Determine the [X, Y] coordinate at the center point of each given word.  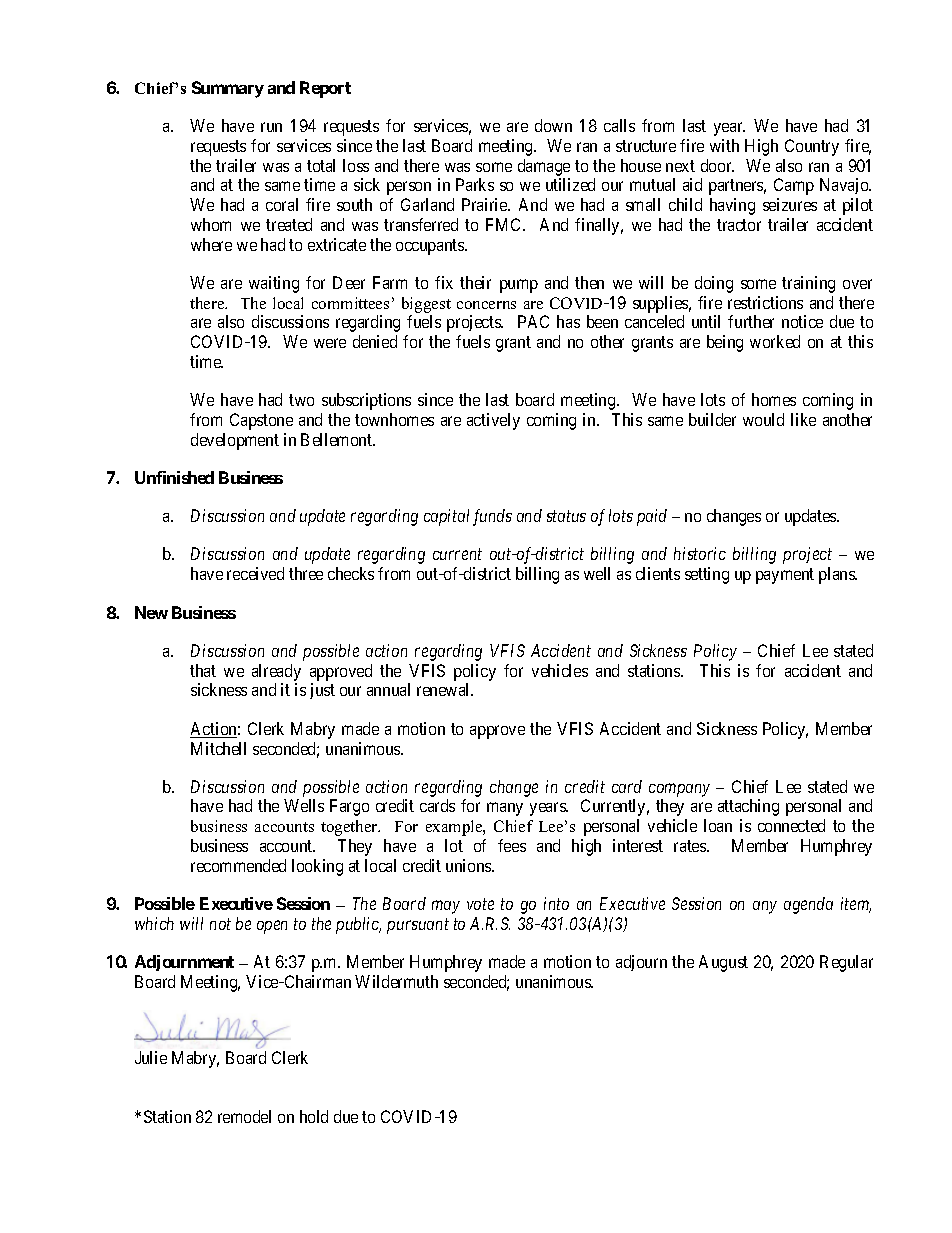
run [271, 127]
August [723, 963]
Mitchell [218, 748]
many [505, 809]
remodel [244, 1116]
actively [493, 421]
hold [314, 1116]
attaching [748, 807]
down [553, 125]
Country [812, 147]
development [235, 441]
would [763, 419]
